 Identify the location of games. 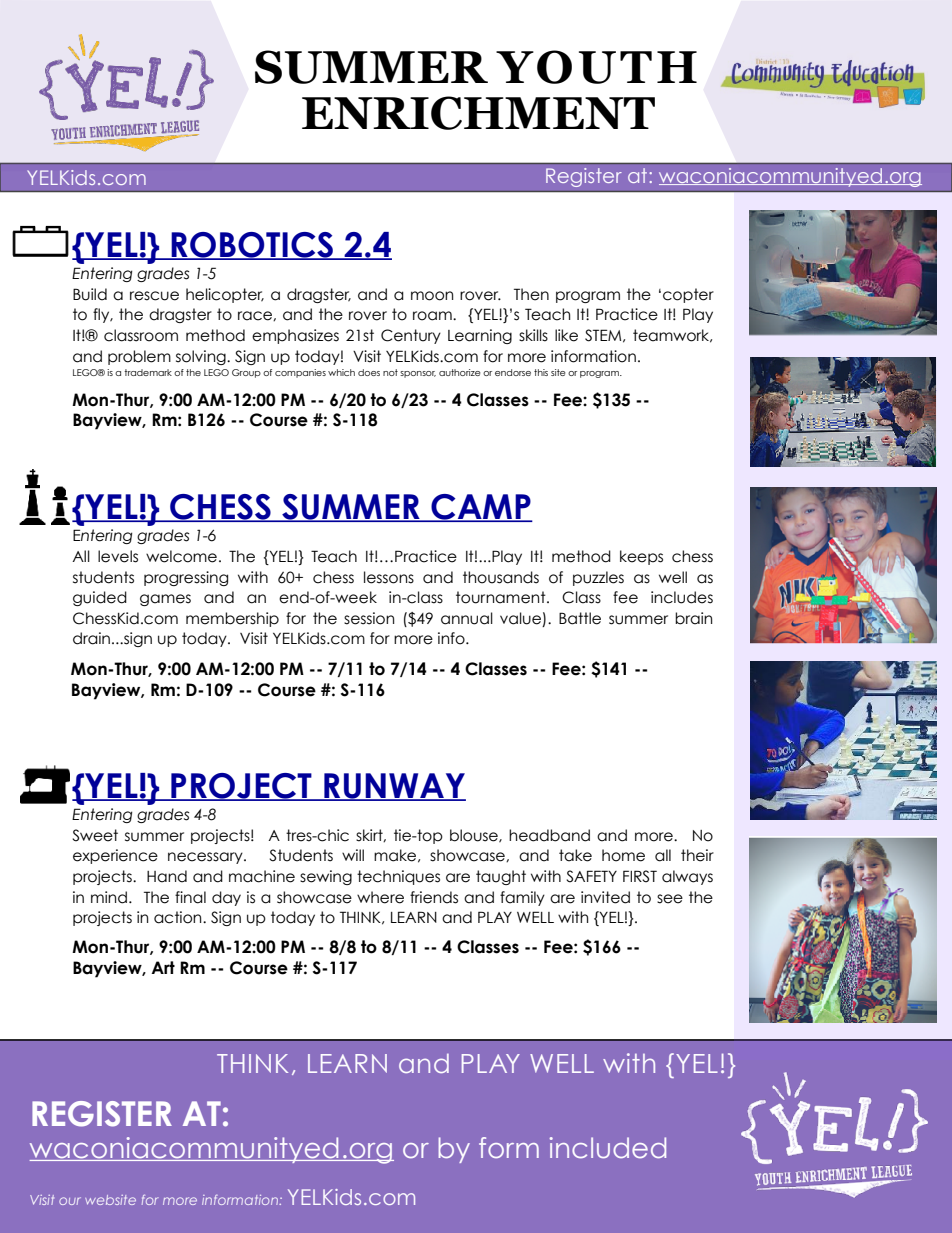
(165, 600).
